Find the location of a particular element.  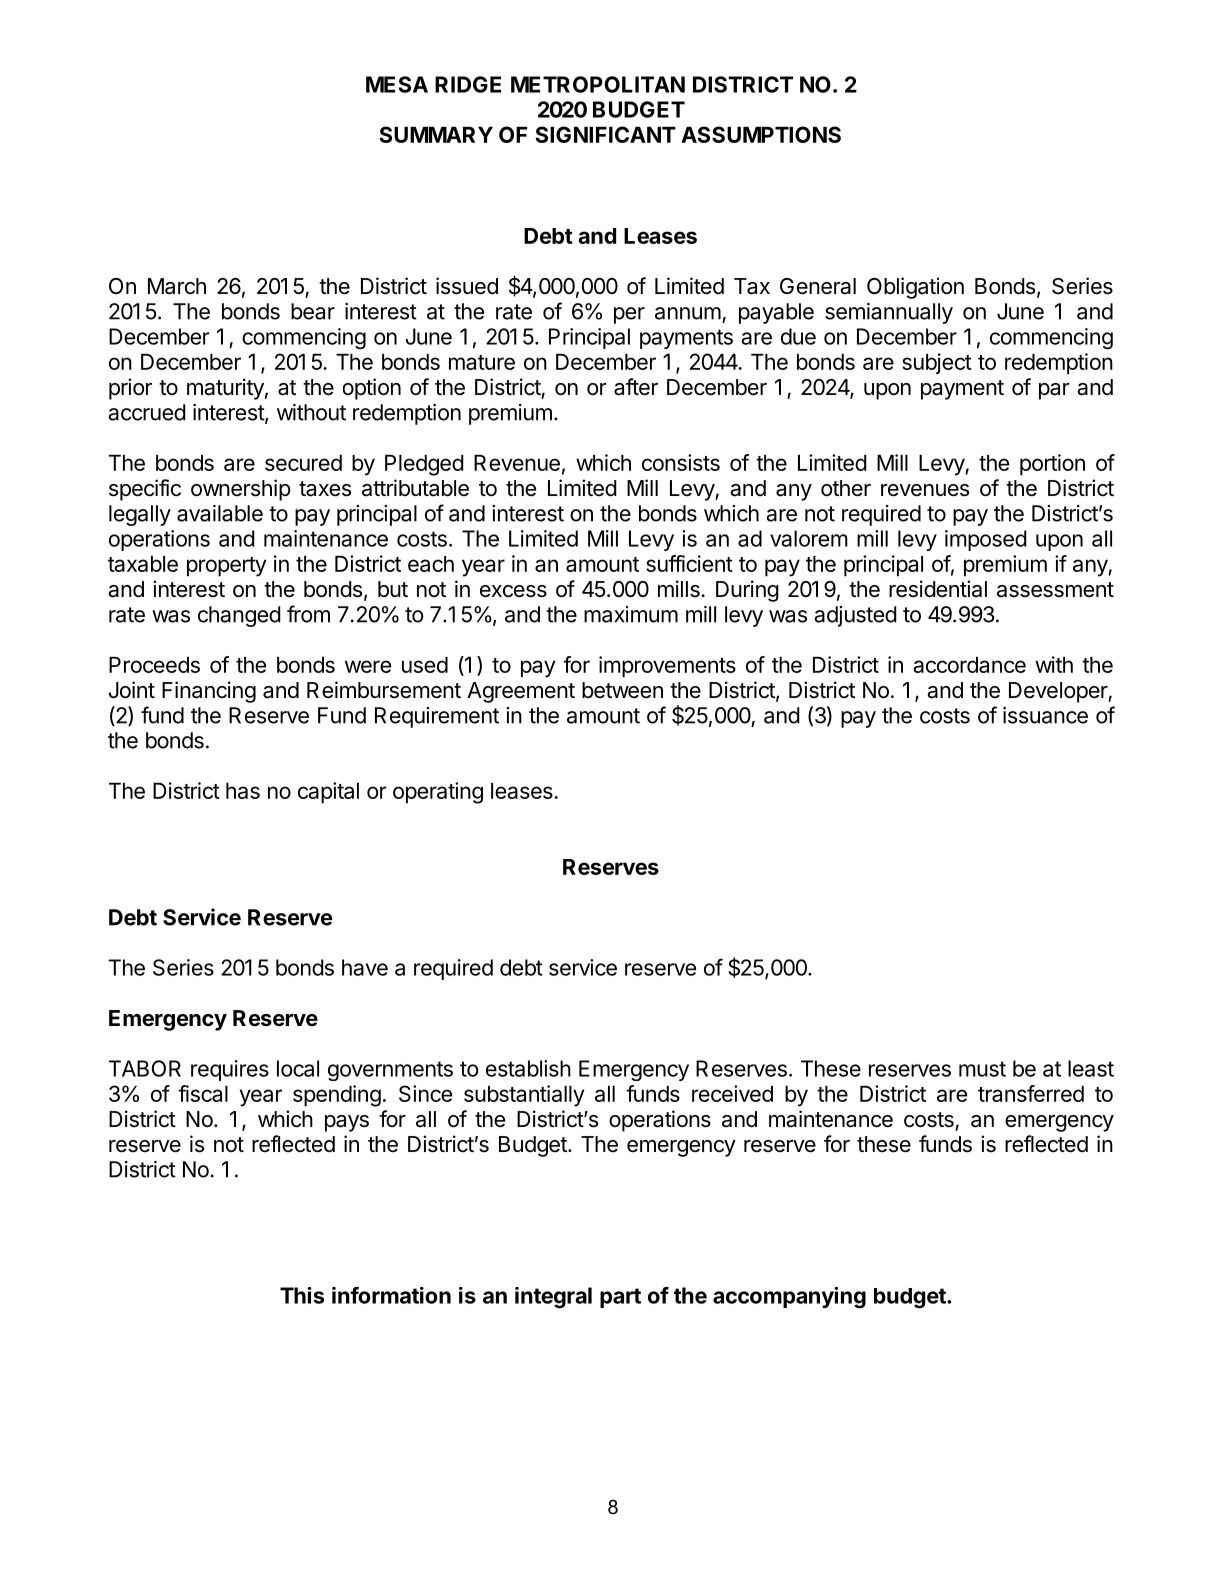

MESA is located at coordinates (397, 84).
